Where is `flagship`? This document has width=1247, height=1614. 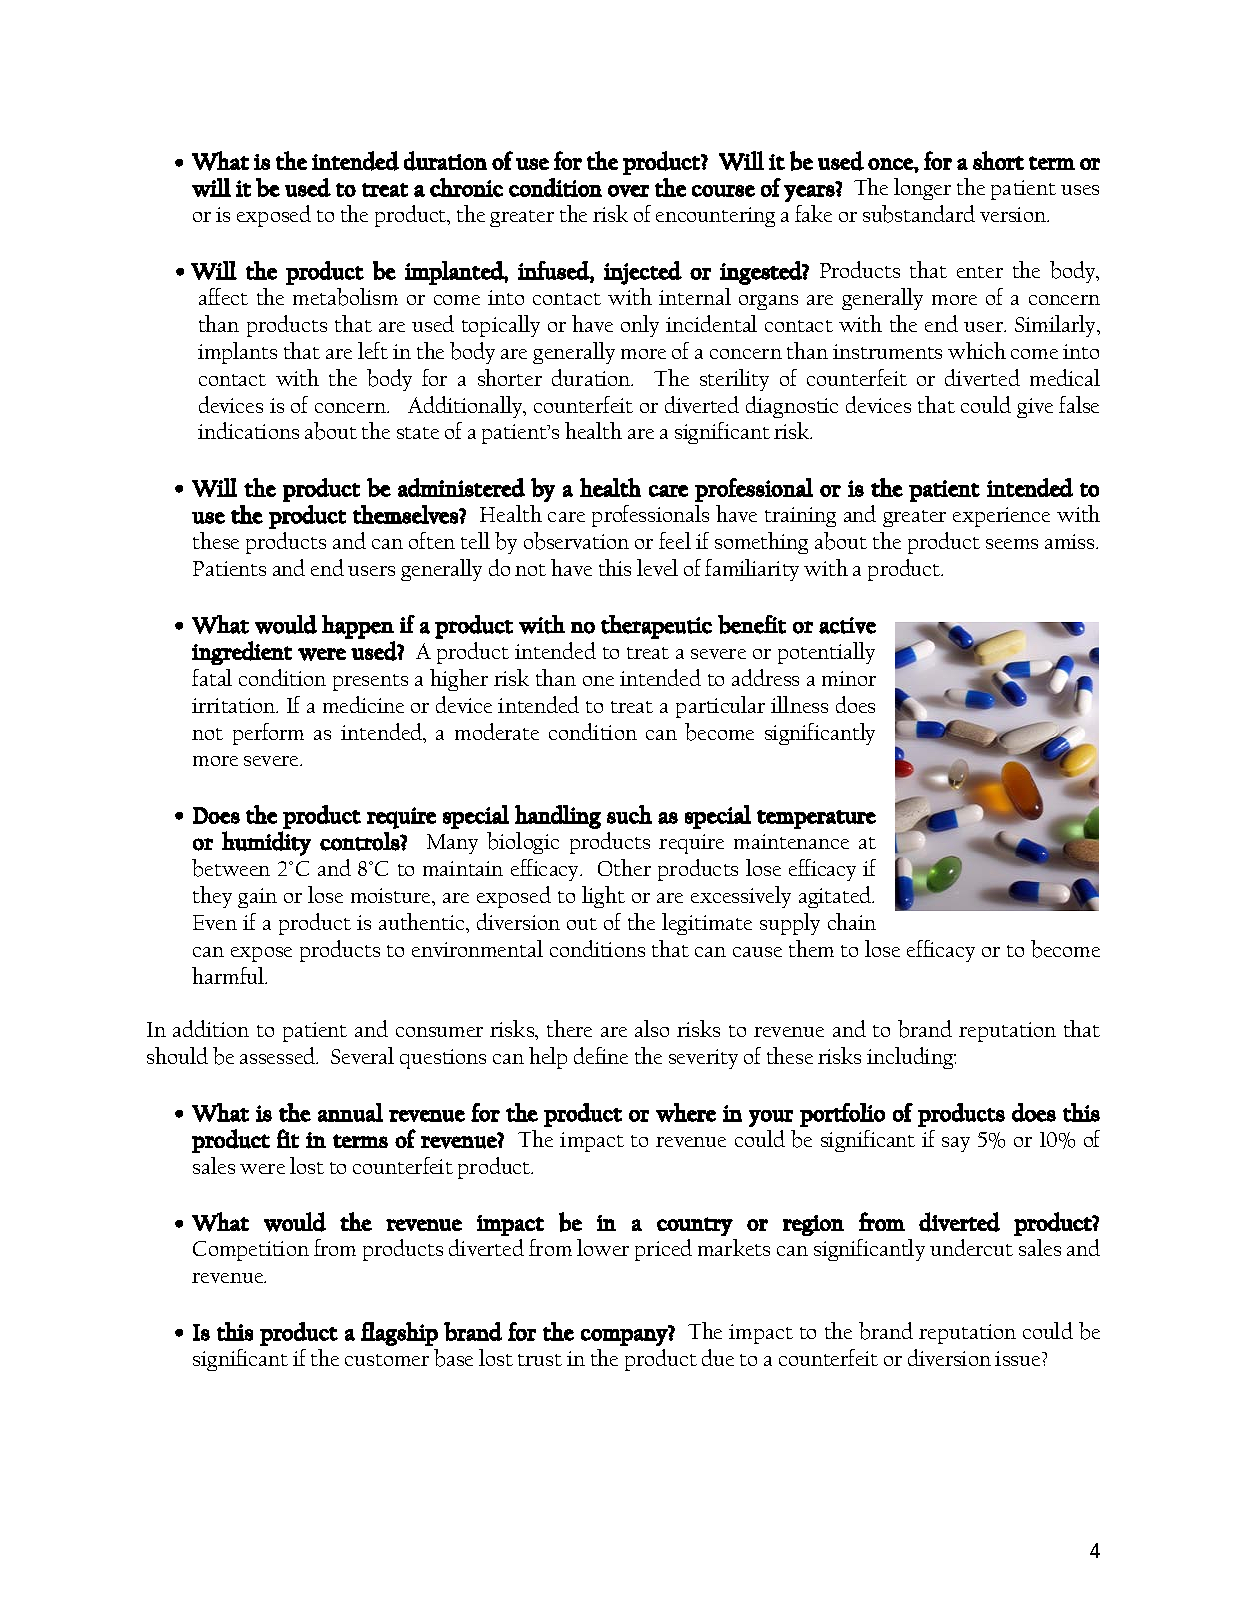 flagship is located at coordinates (399, 1334).
